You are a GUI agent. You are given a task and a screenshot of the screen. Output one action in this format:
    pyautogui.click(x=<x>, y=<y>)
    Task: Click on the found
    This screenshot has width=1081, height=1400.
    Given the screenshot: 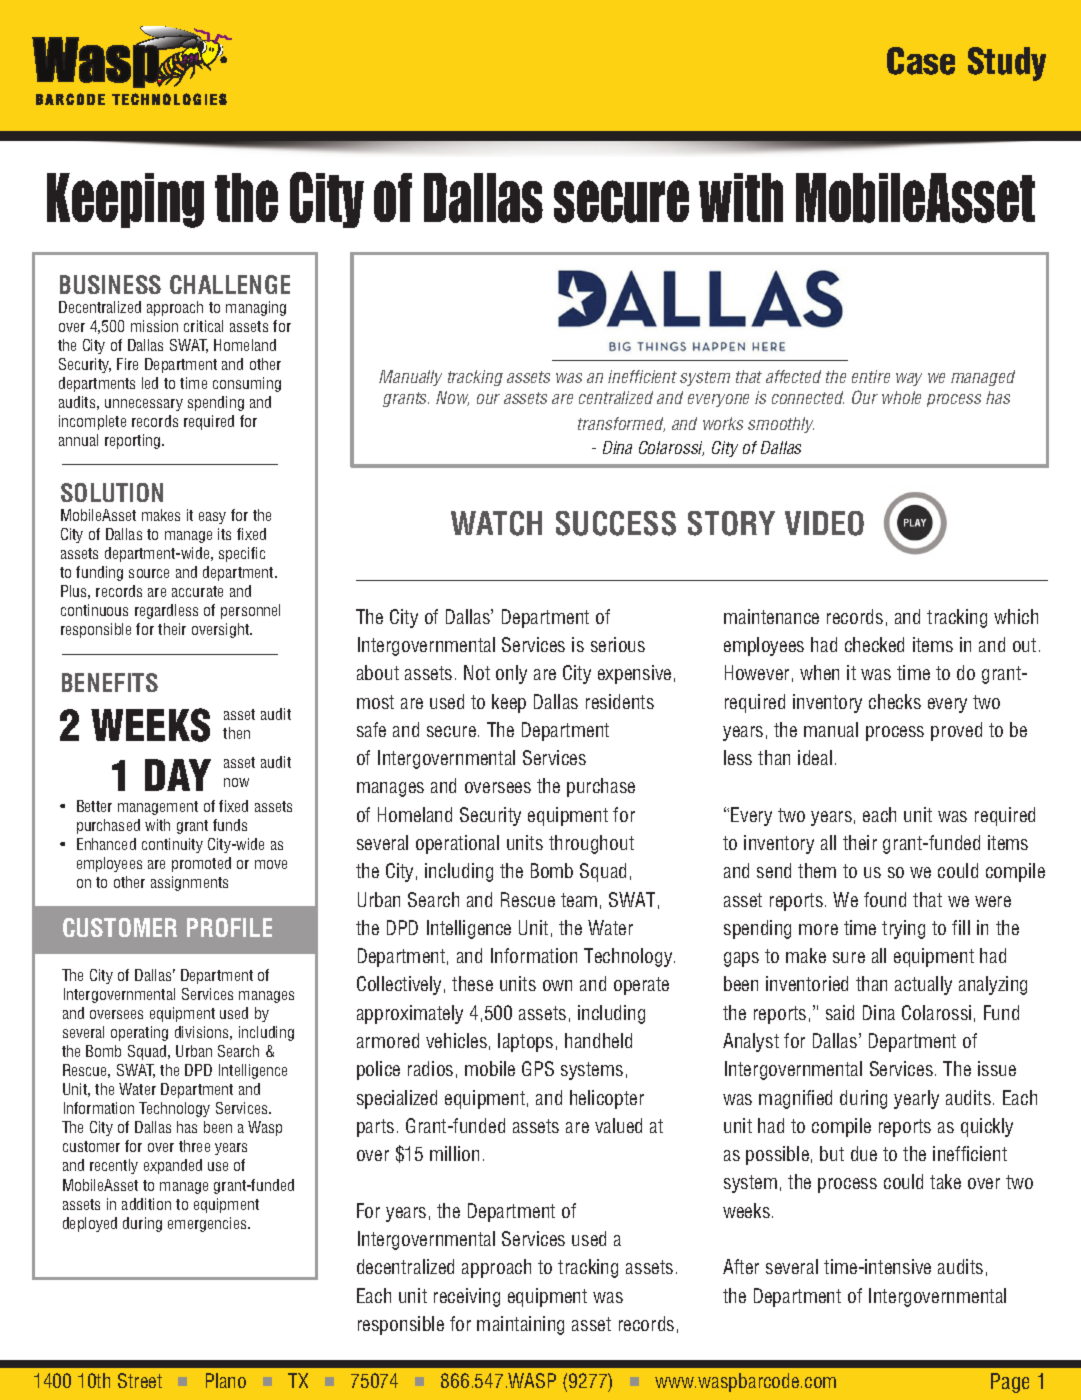 What is the action you would take?
    pyautogui.click(x=885, y=899)
